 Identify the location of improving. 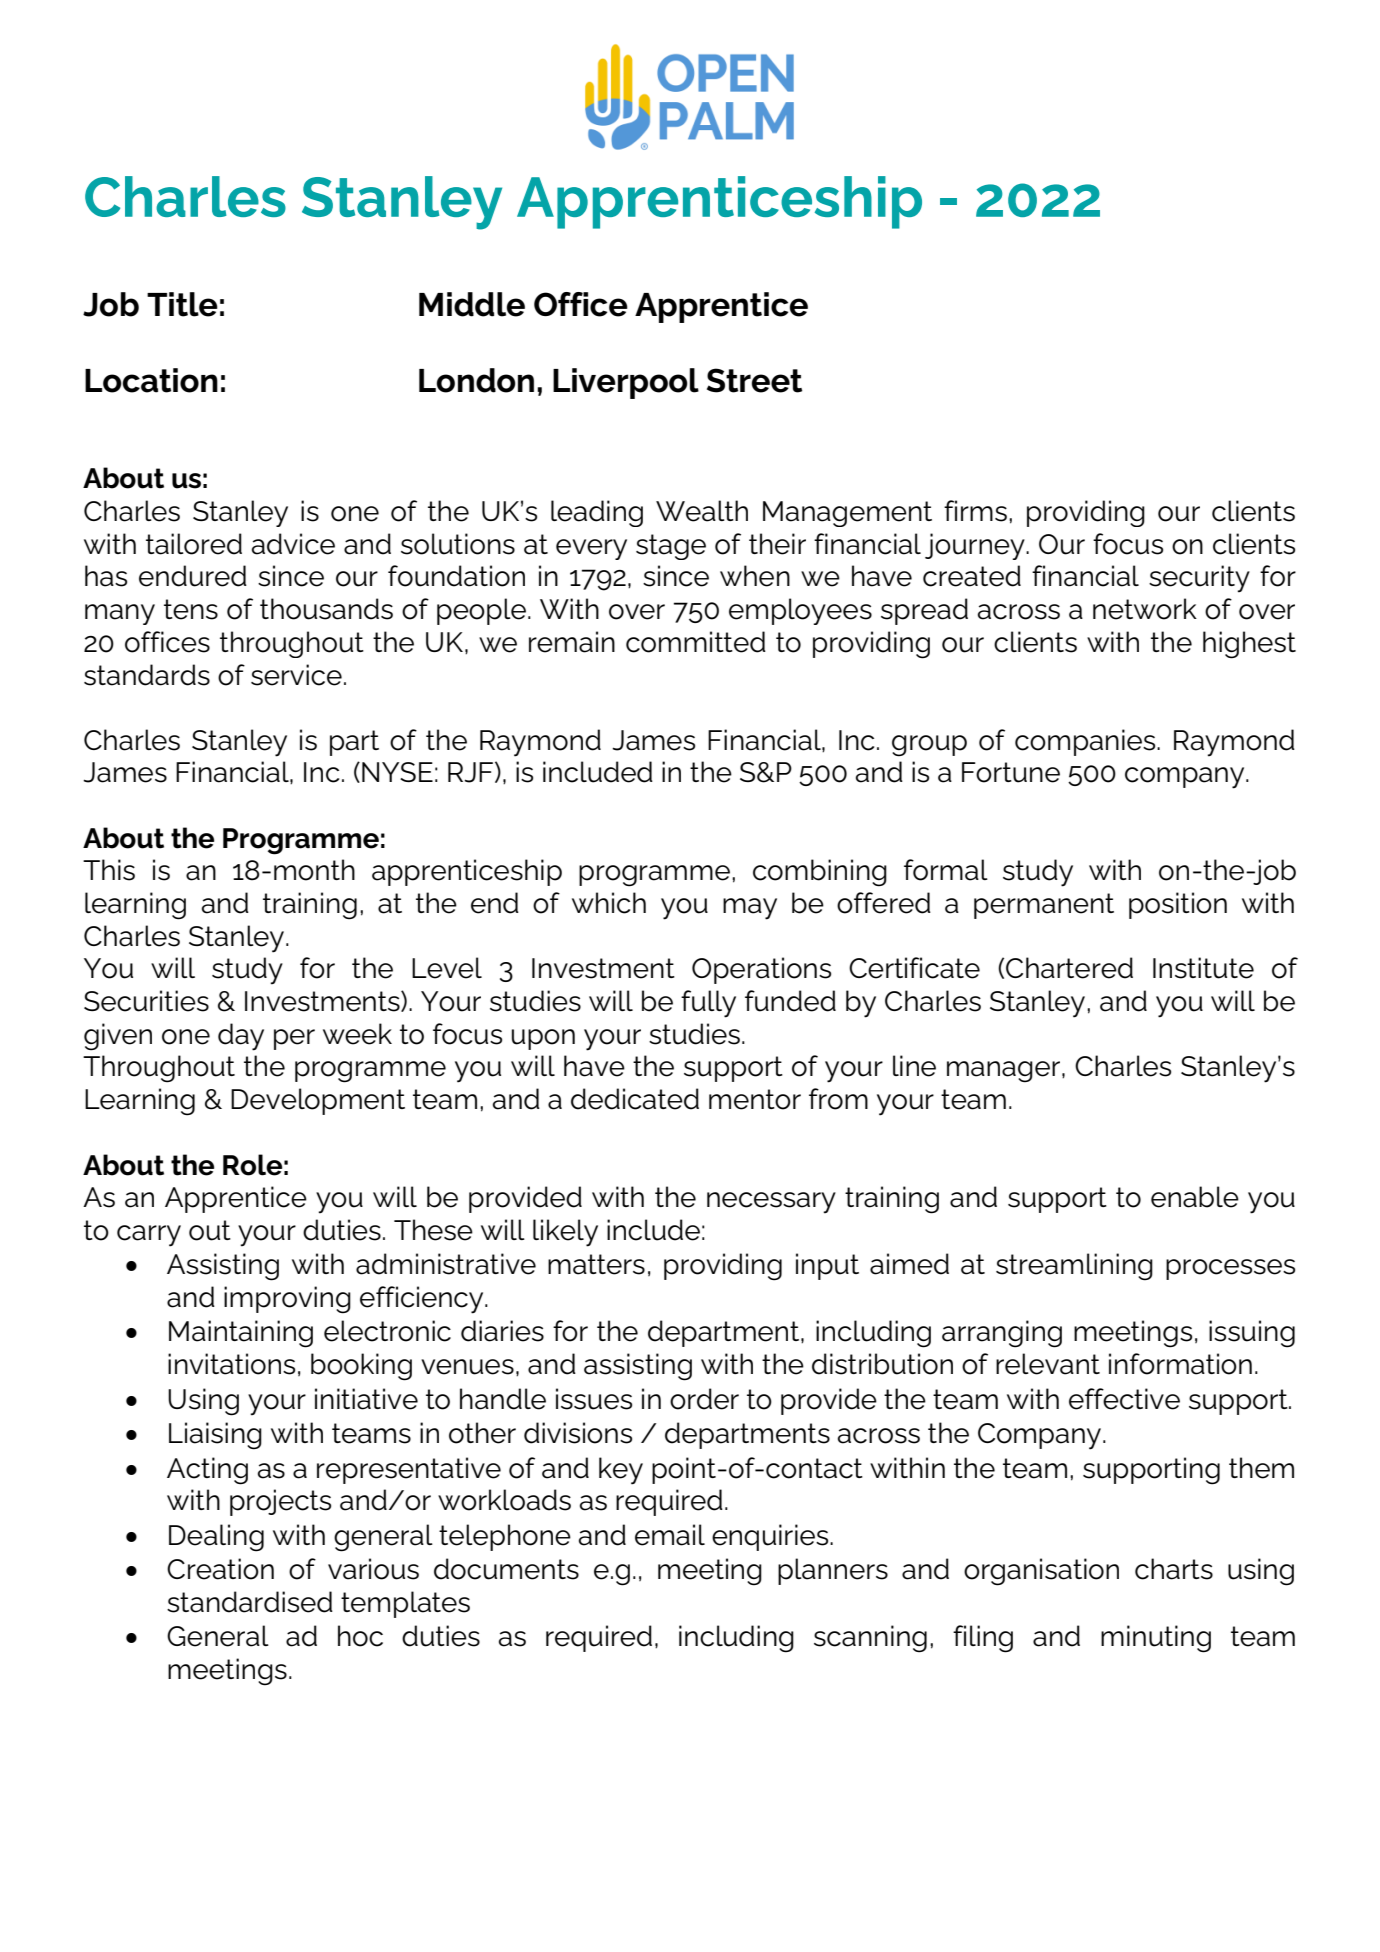
(287, 1300).
